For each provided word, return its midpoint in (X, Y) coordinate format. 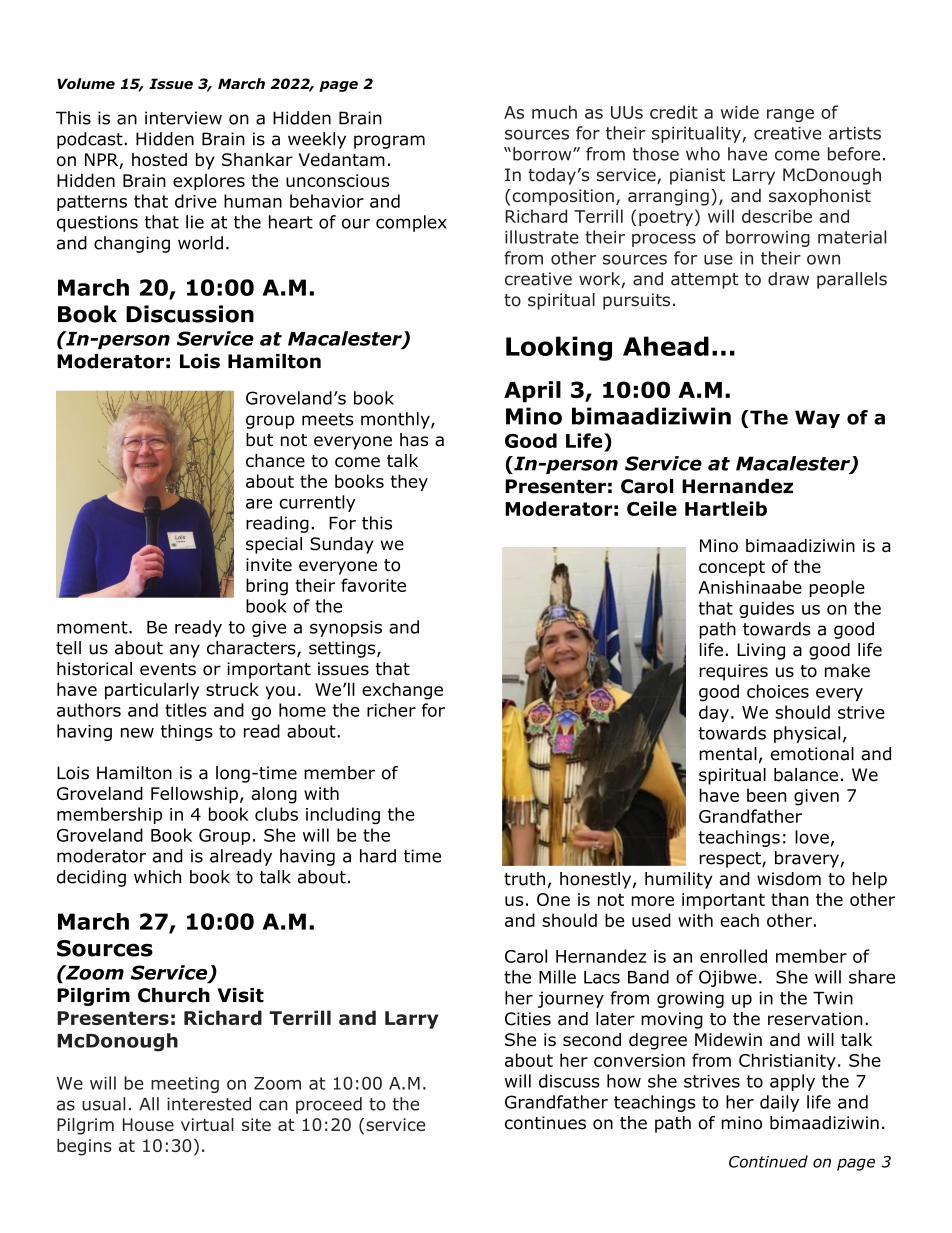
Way (817, 419)
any (185, 651)
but (259, 440)
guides (766, 609)
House (148, 1124)
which (157, 877)
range (790, 115)
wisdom (789, 879)
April (532, 392)
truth (524, 879)
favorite (373, 585)
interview (183, 118)
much (554, 112)
